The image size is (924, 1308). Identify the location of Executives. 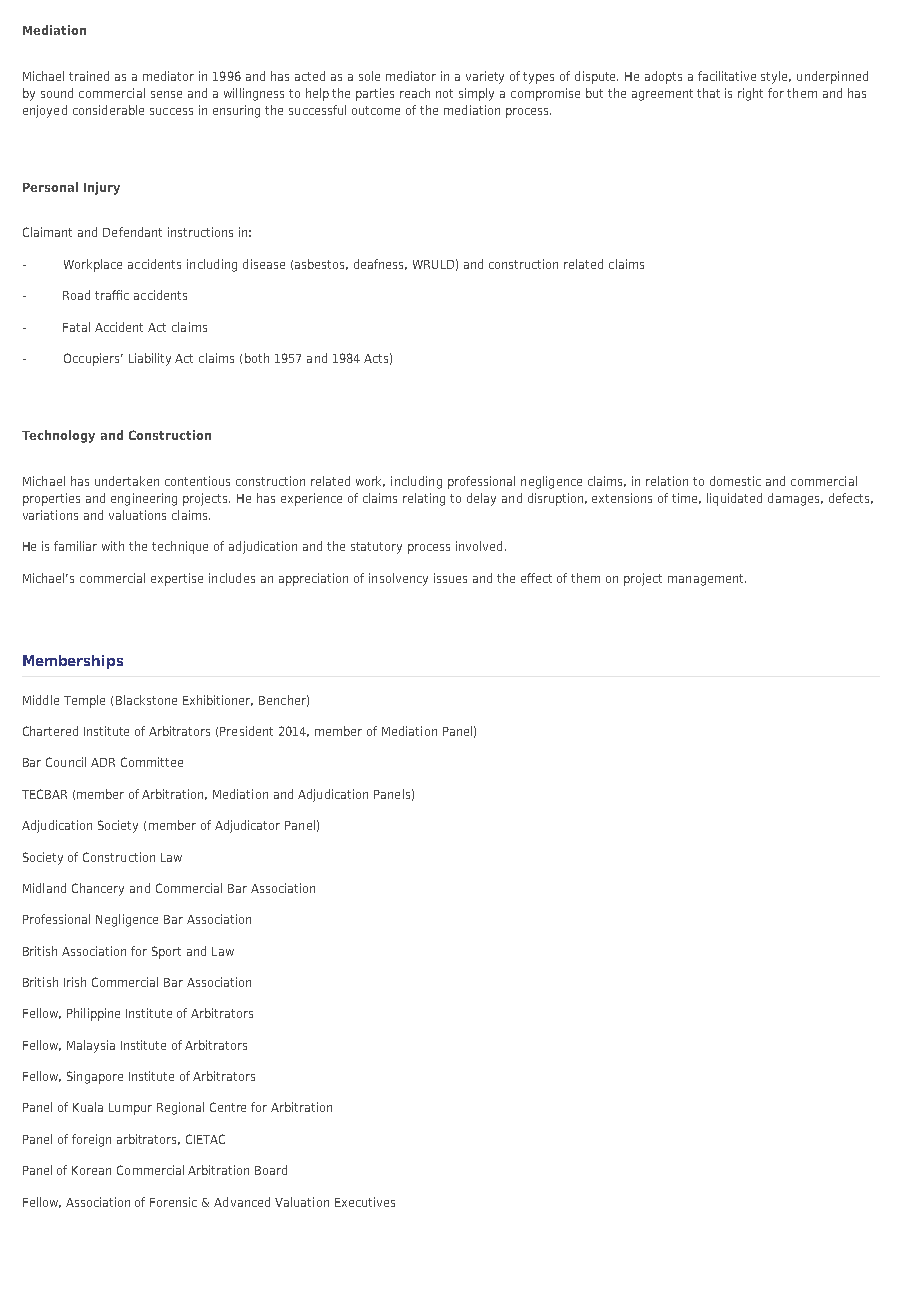
(365, 1202).
